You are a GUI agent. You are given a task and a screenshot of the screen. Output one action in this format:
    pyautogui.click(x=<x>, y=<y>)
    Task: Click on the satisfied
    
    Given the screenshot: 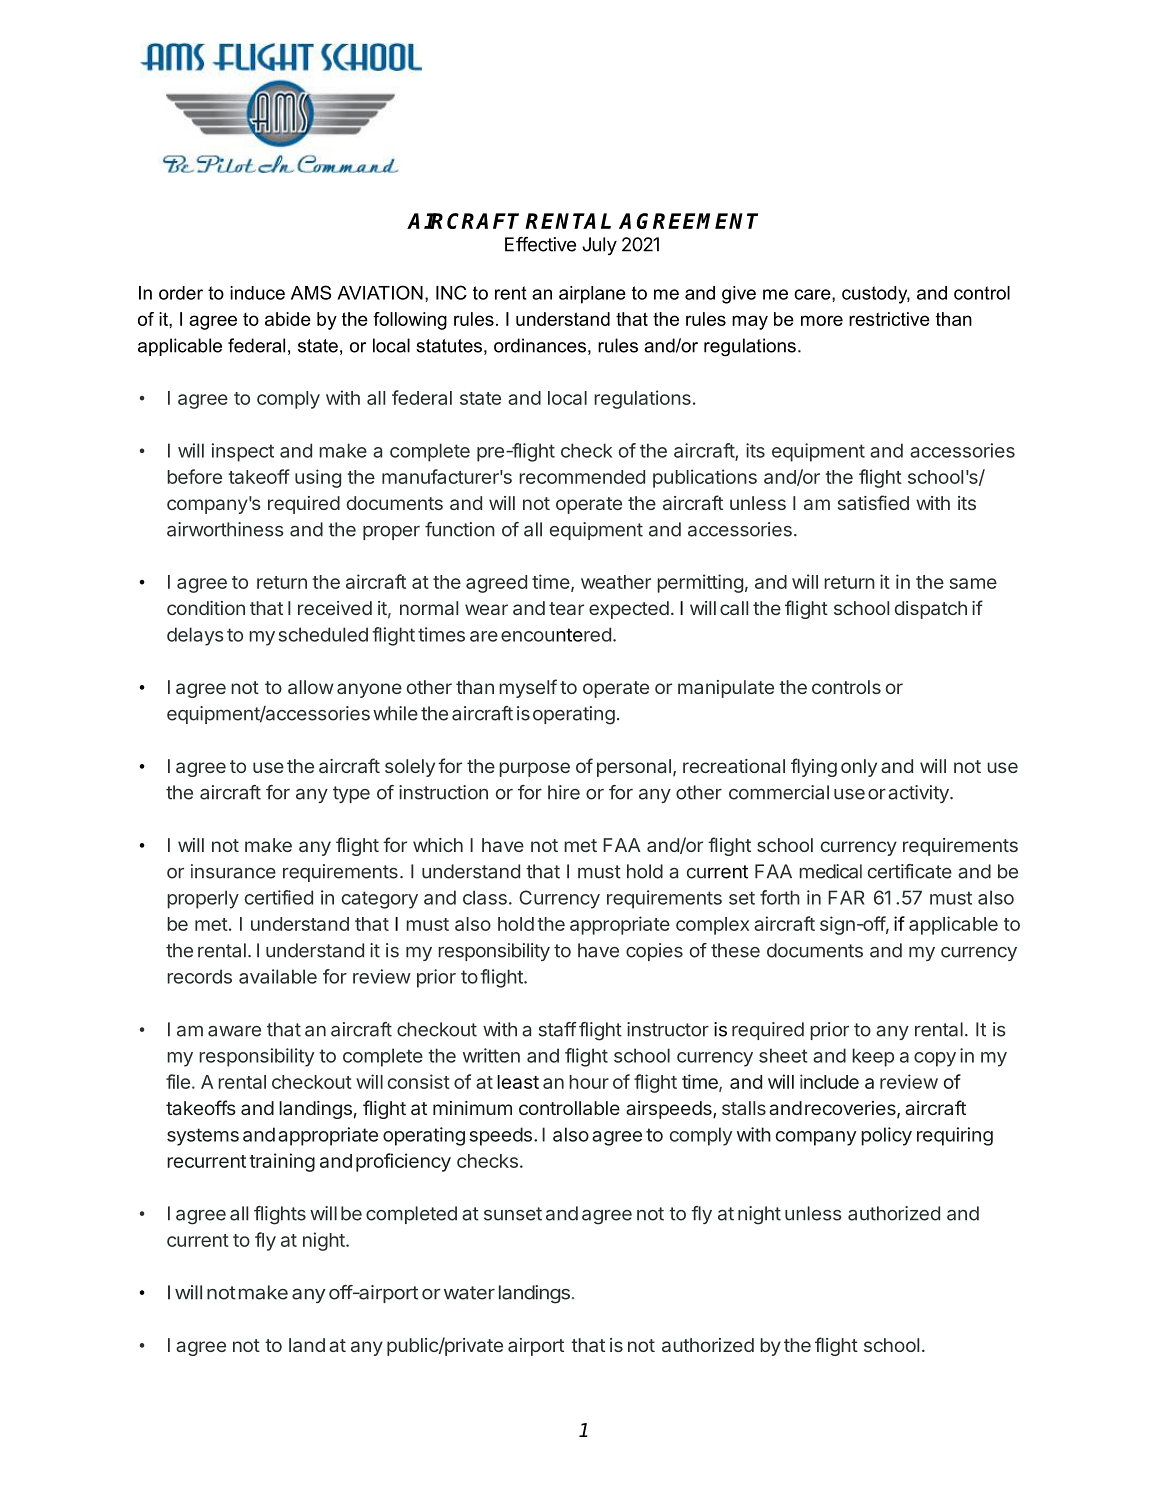 What is the action you would take?
    pyautogui.click(x=873, y=502)
